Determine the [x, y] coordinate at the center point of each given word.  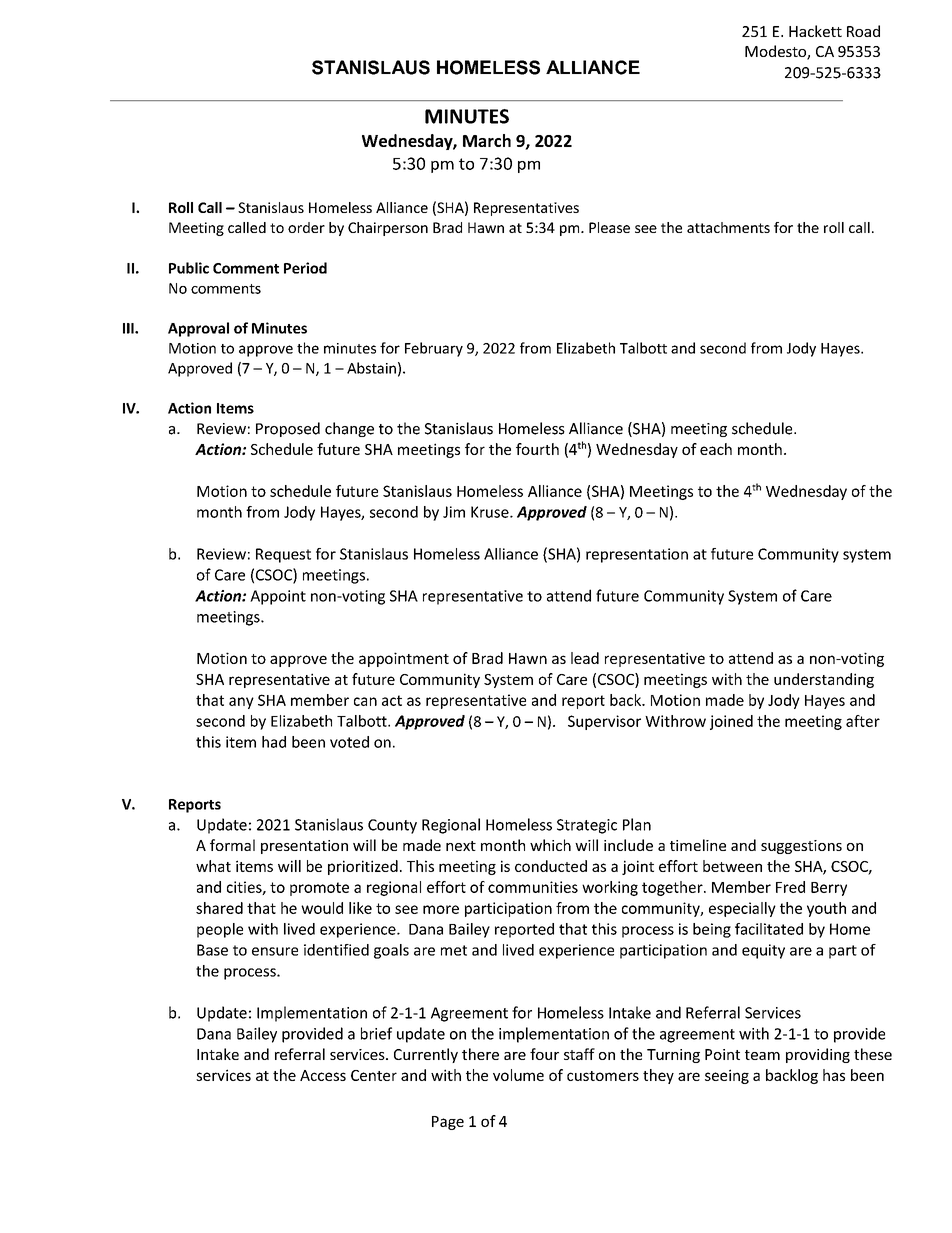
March [487, 140]
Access [323, 1075]
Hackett [815, 31]
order [306, 227]
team [762, 1055]
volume [518, 1075]
